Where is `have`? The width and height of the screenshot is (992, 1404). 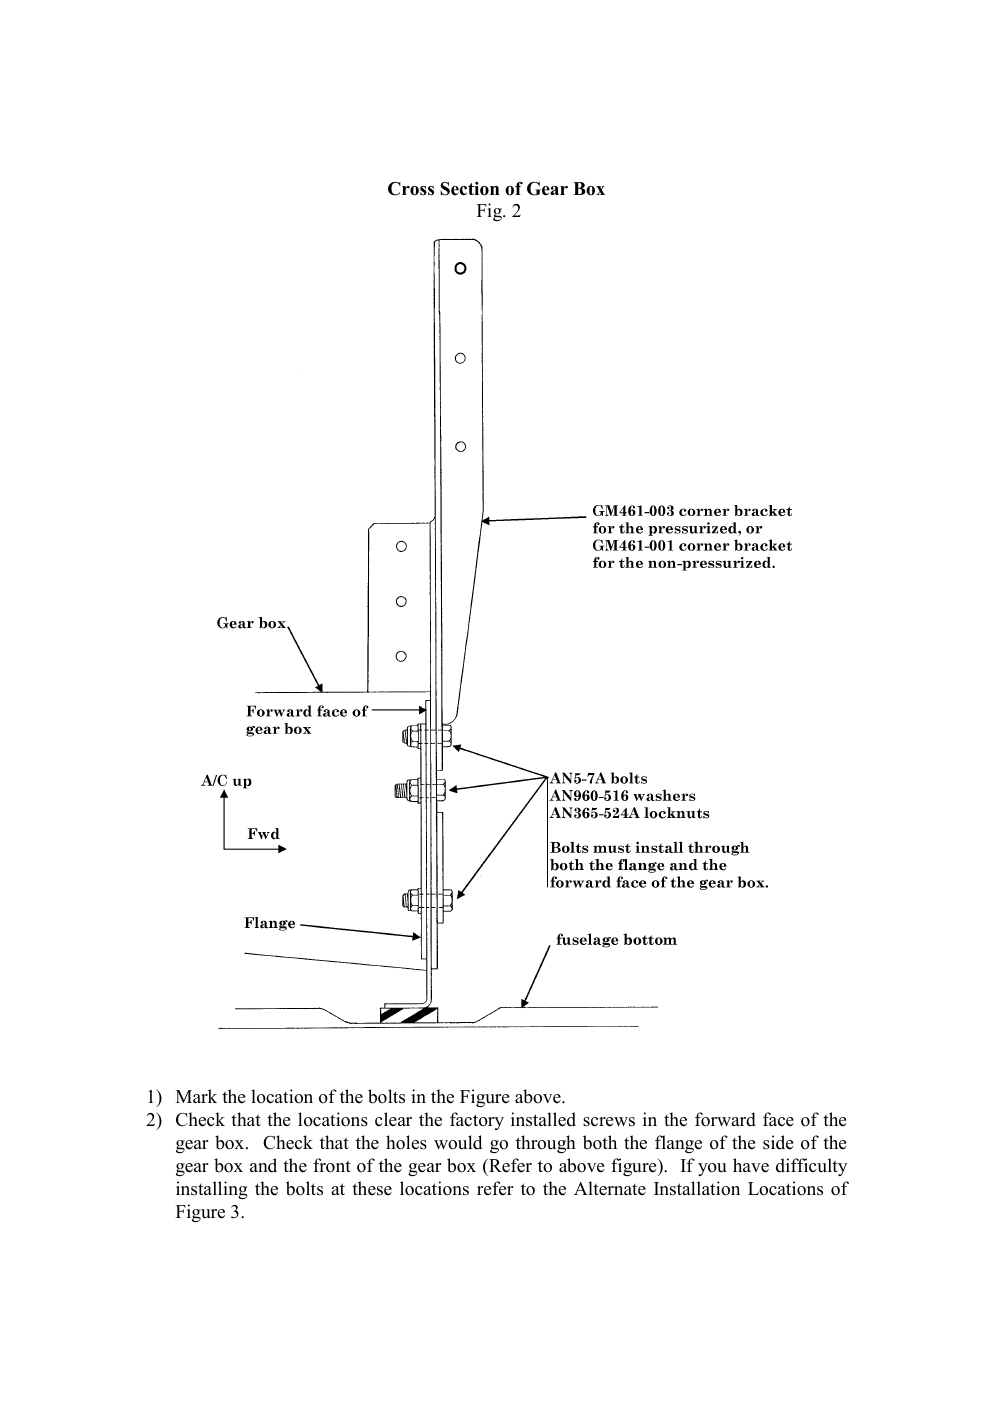 have is located at coordinates (751, 1165).
